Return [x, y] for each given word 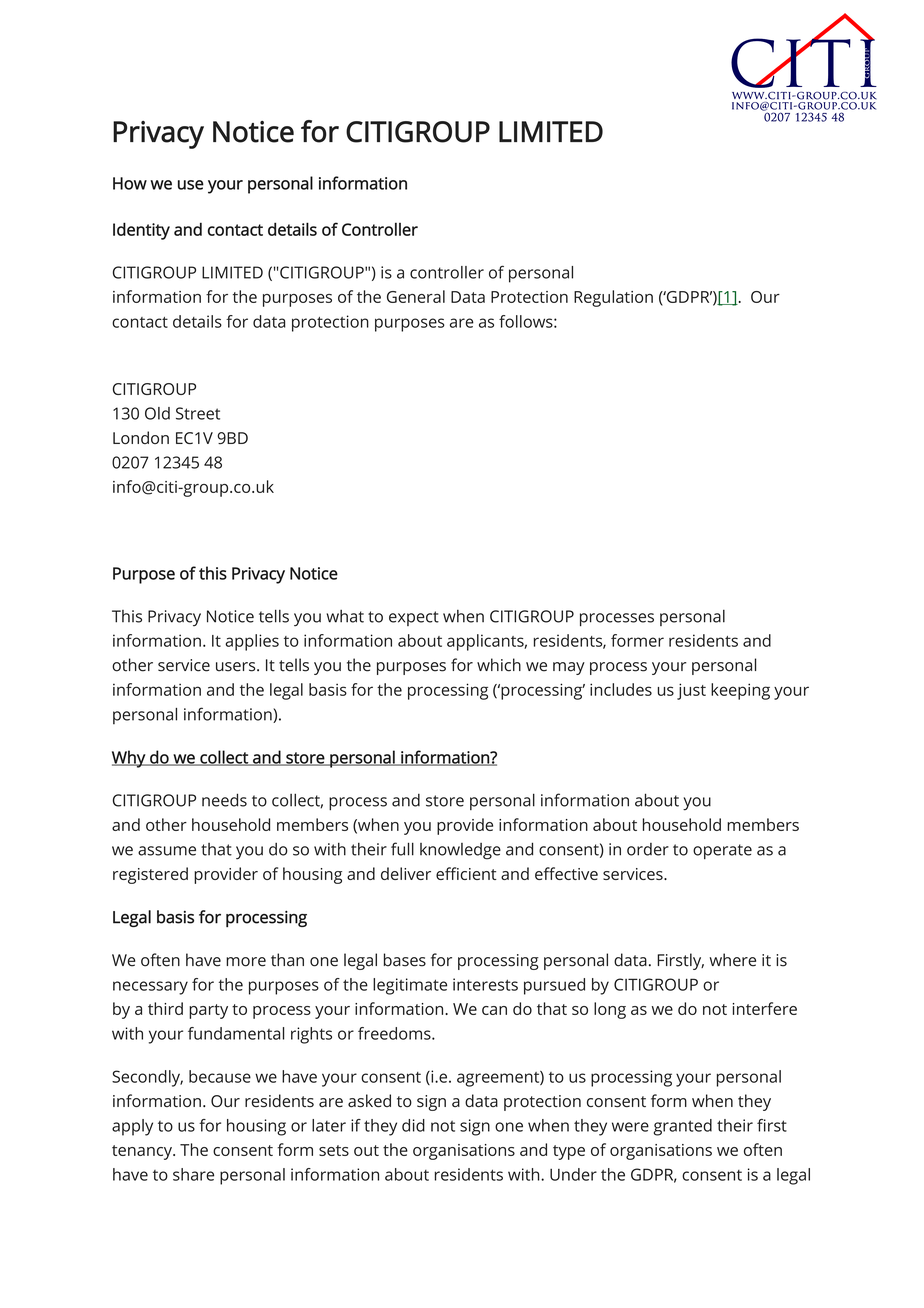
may [569, 668]
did [413, 1125]
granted [683, 1127]
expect [414, 618]
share [193, 1174]
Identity [141, 231]
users [237, 667]
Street [198, 413]
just [691, 691]
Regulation [613, 298]
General [416, 296]
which [499, 665]
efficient [466, 873]
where [733, 960]
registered [150, 875]
